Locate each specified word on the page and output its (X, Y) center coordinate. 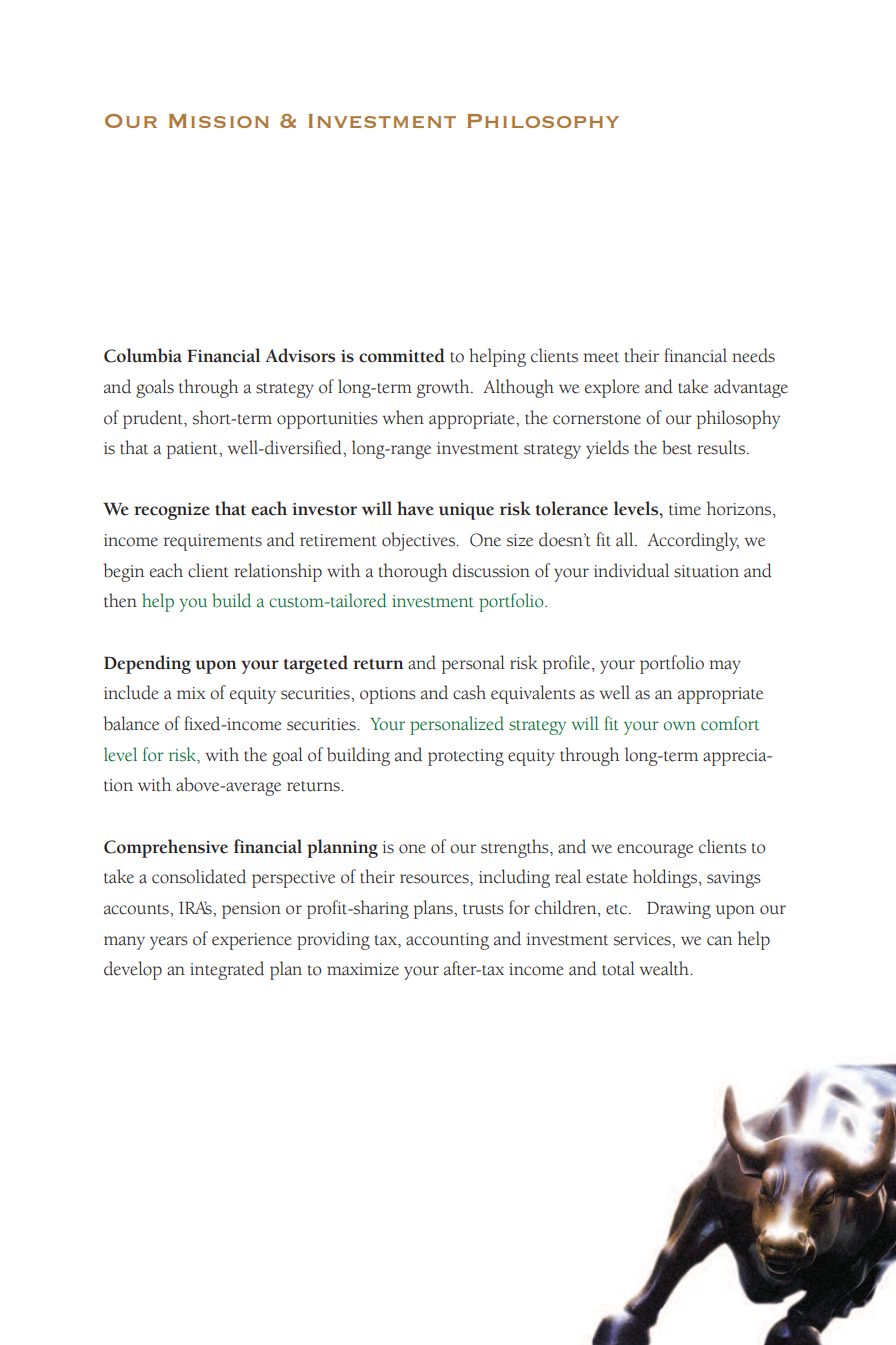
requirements (213, 542)
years (169, 943)
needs (753, 355)
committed (402, 355)
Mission (219, 121)
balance (131, 723)
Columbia (143, 355)
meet (601, 357)
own (679, 726)
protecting (466, 757)
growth (444, 388)
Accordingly (693, 541)
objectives (419, 541)
